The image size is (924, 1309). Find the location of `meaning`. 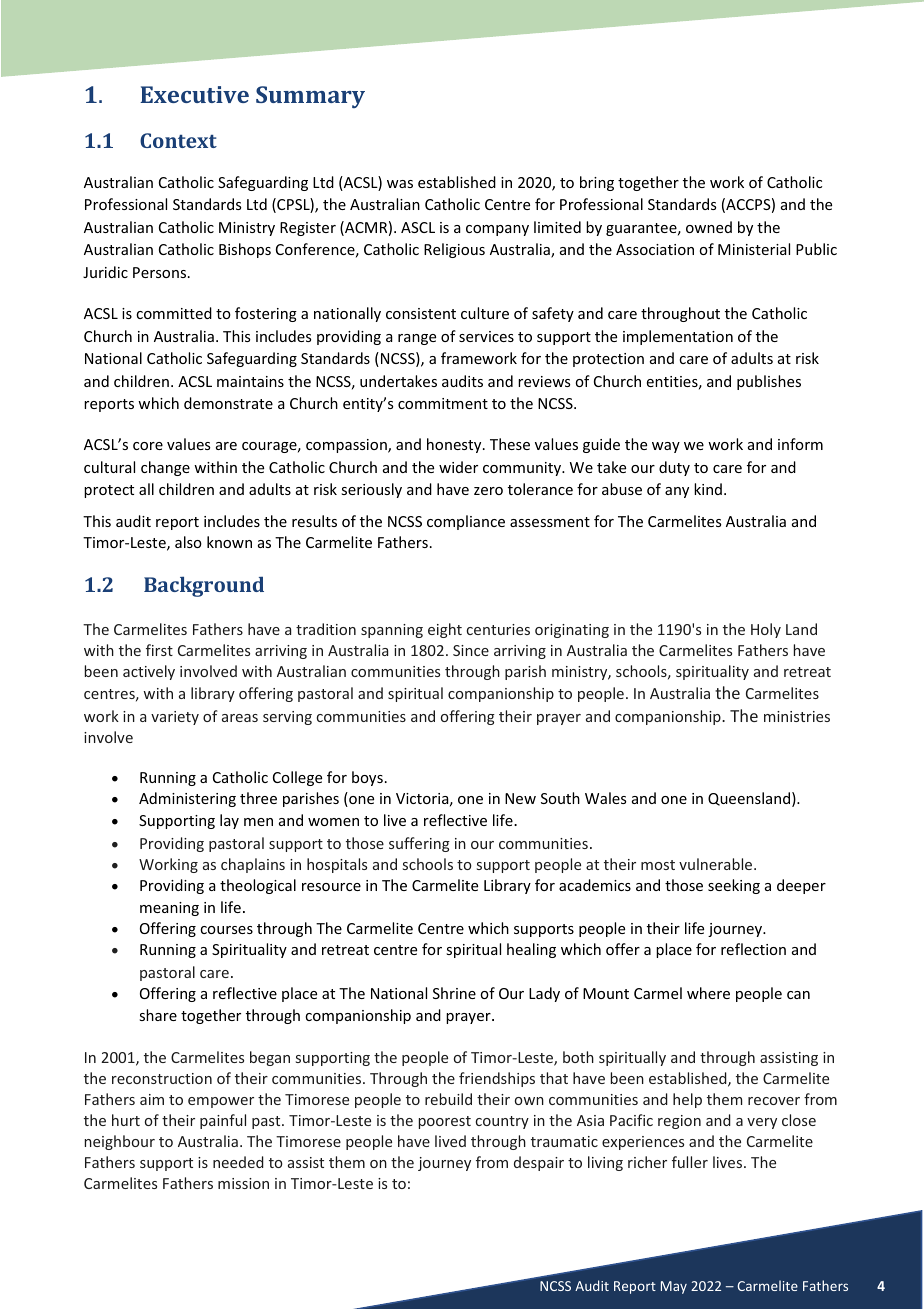

meaning is located at coordinates (169, 909).
